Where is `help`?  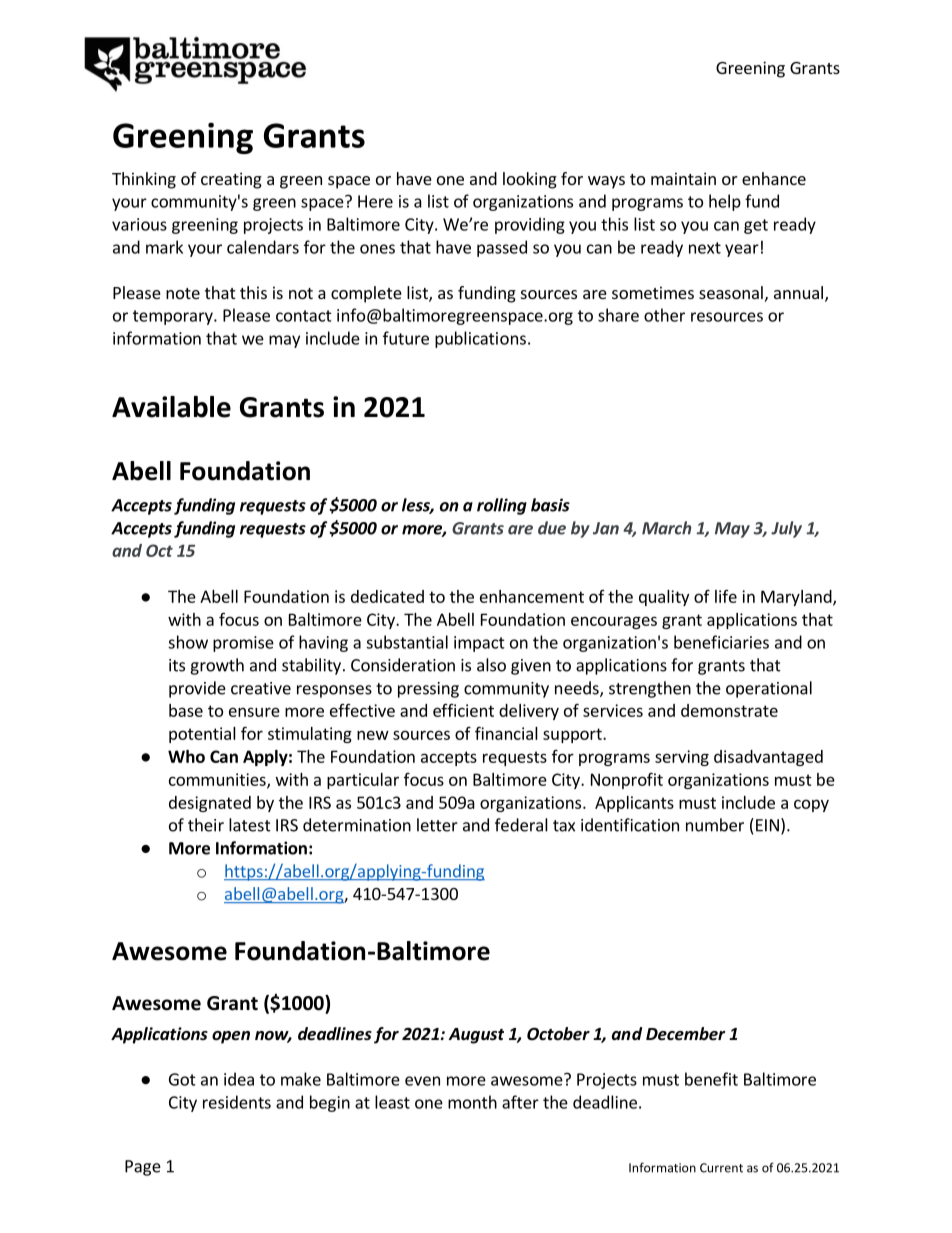
help is located at coordinates (725, 202).
